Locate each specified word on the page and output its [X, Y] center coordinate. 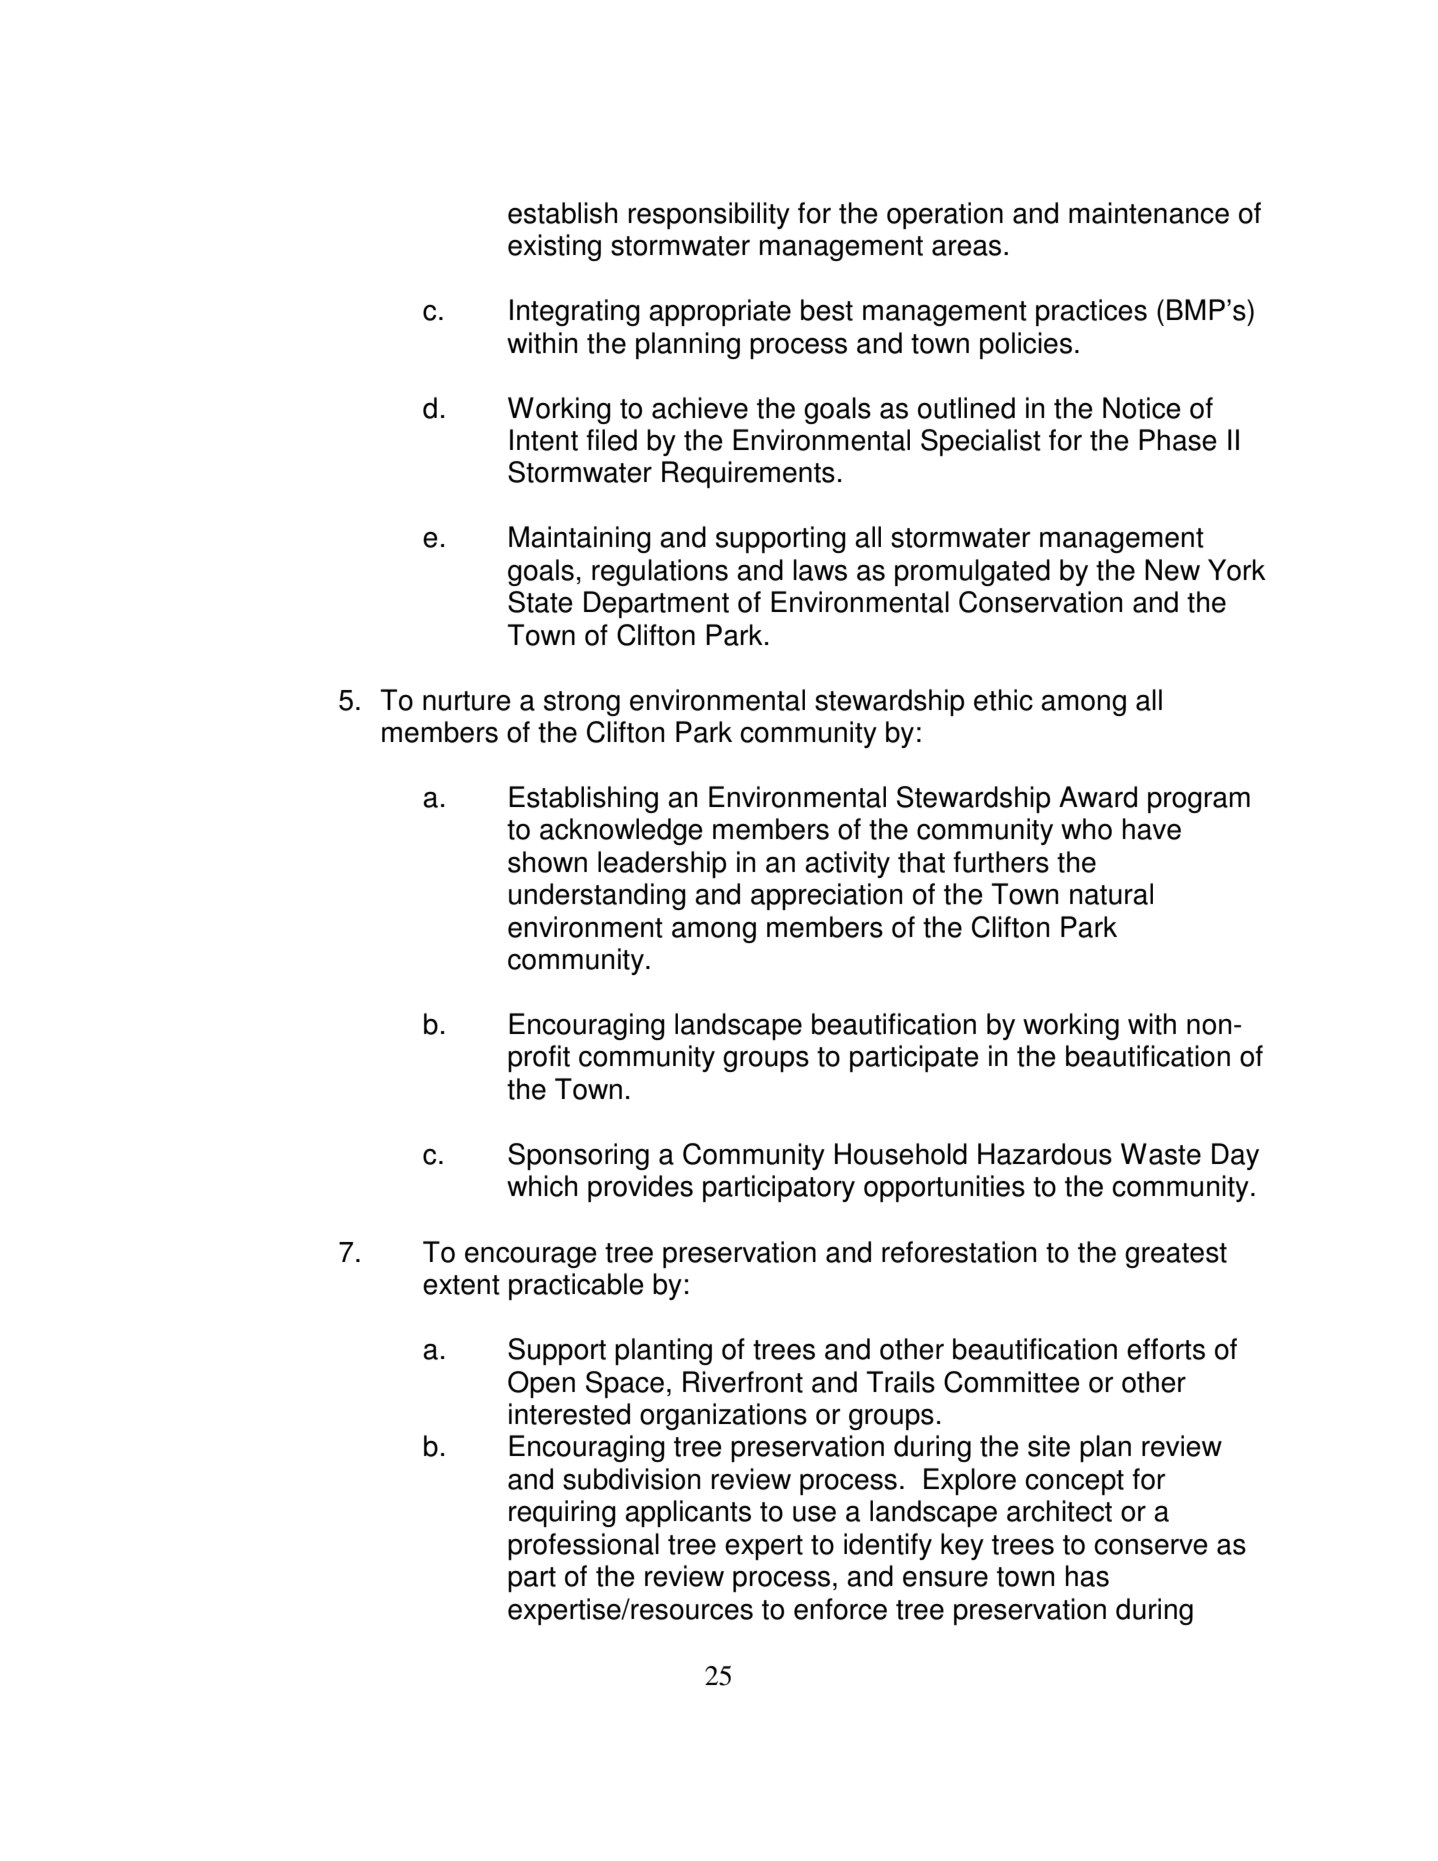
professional [583, 1546]
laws [820, 570]
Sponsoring [578, 1156]
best [827, 310]
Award [1098, 797]
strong [582, 703]
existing [554, 247]
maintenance [1149, 213]
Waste [1161, 1154]
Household [901, 1154]
